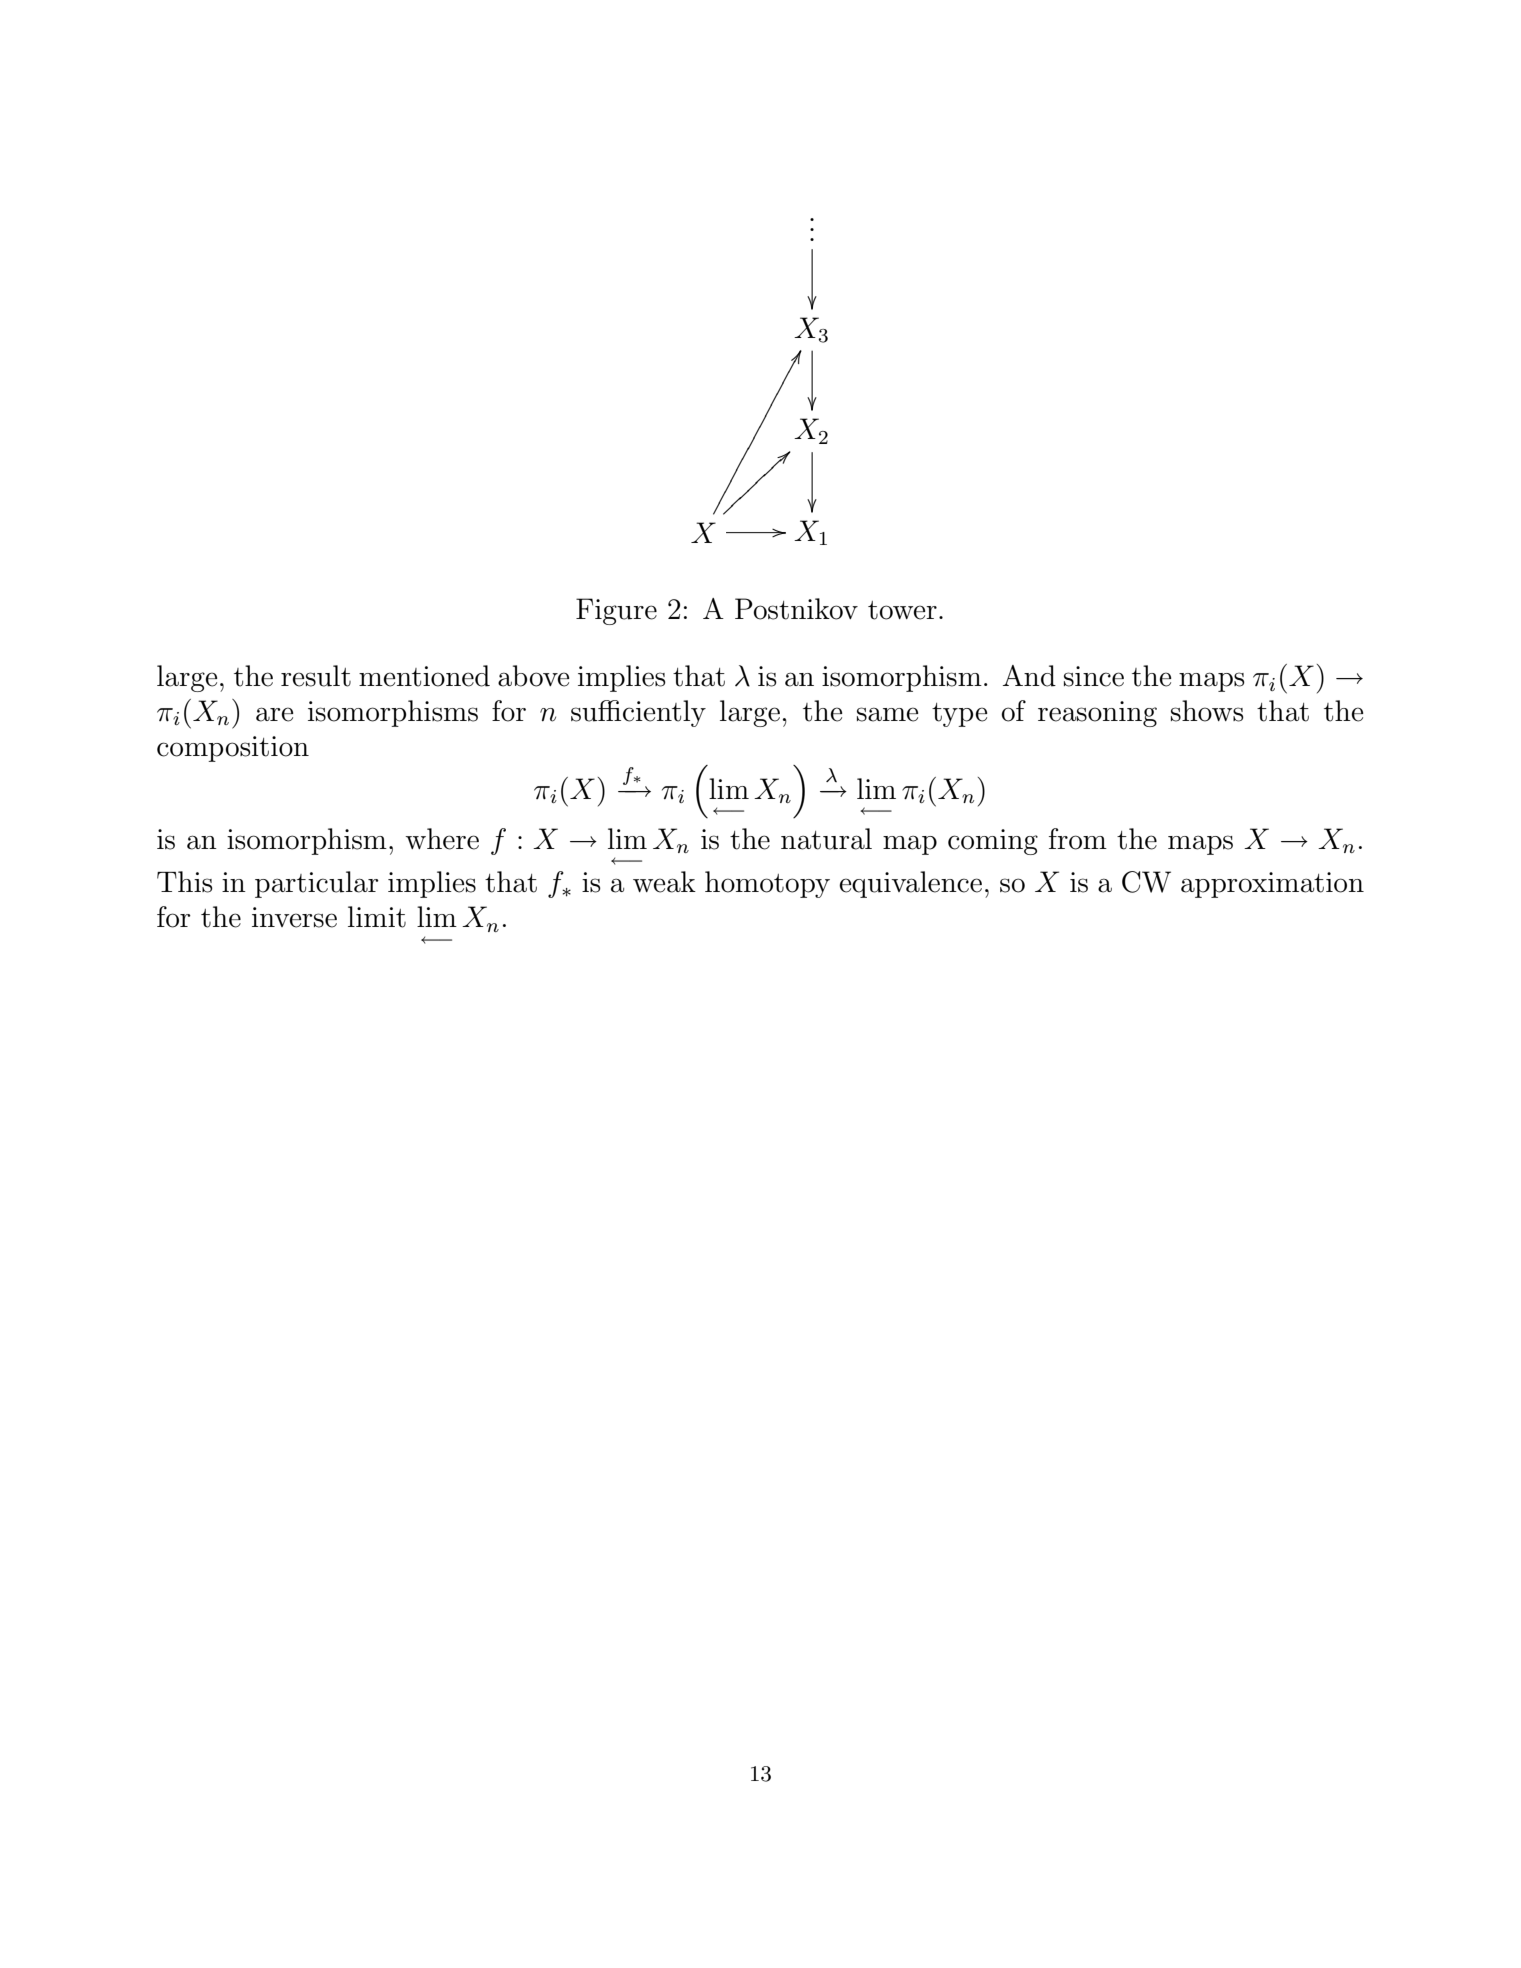 This image has width=1521, height=1968. I want to click on natural, so click(826, 839).
